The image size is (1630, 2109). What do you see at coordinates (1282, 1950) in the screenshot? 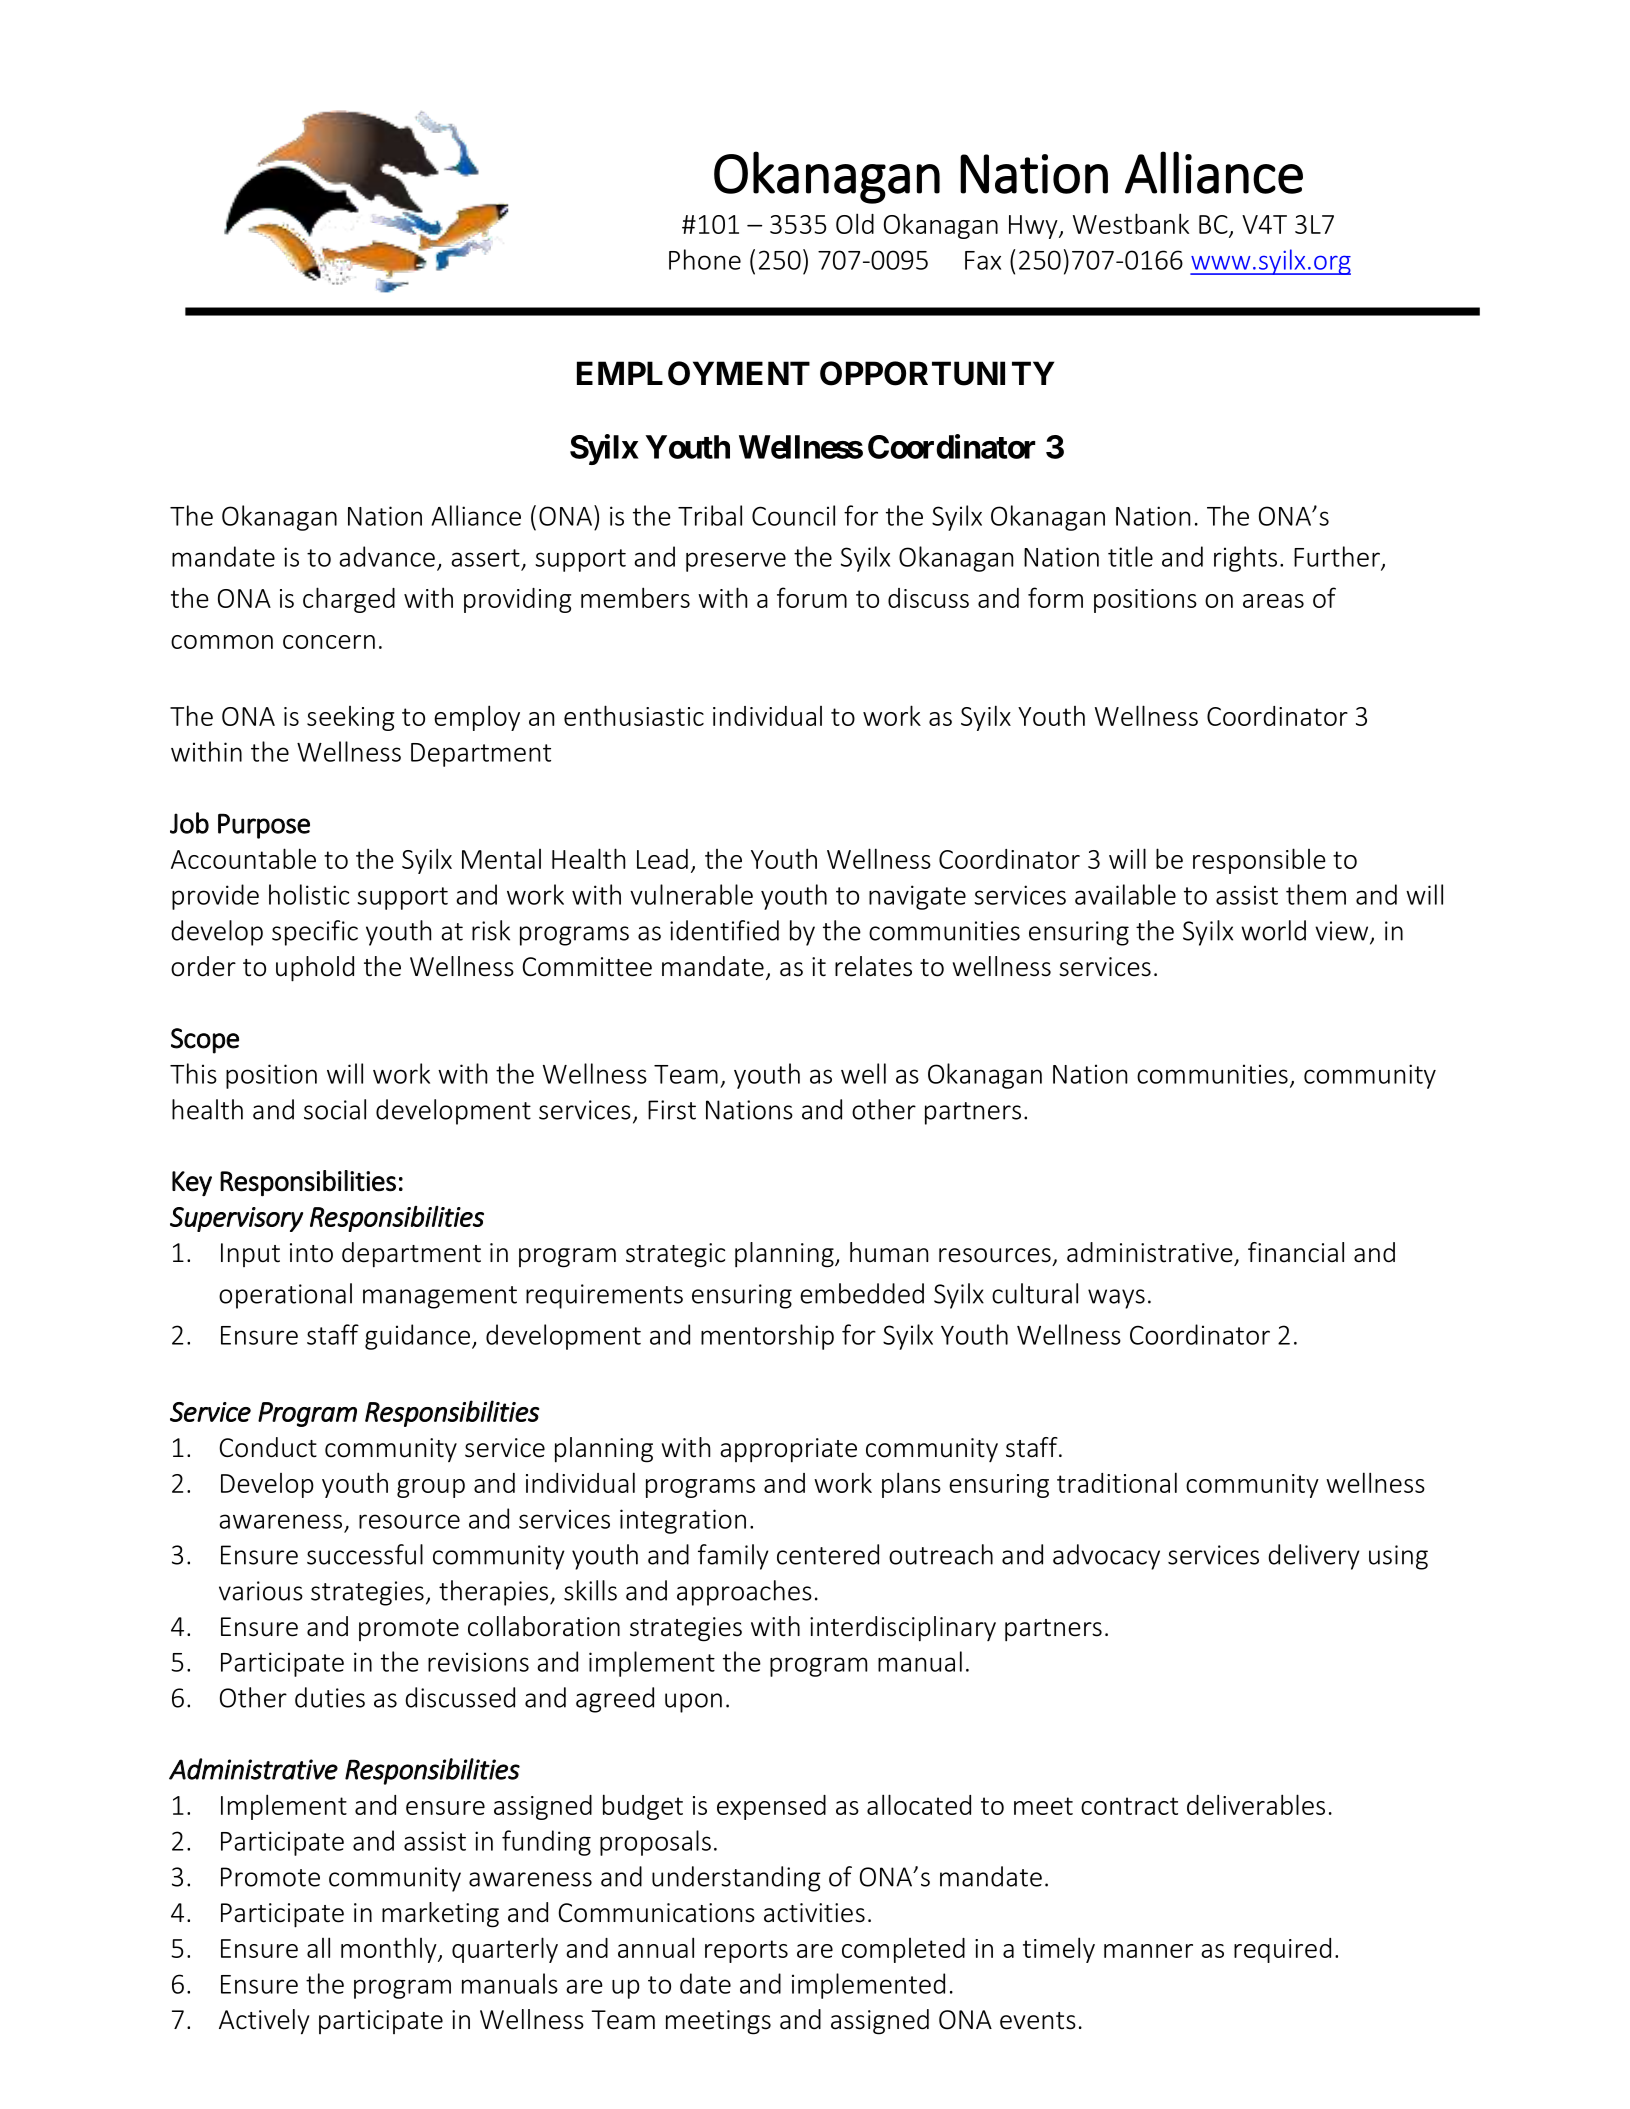
I see `required` at bounding box center [1282, 1950].
